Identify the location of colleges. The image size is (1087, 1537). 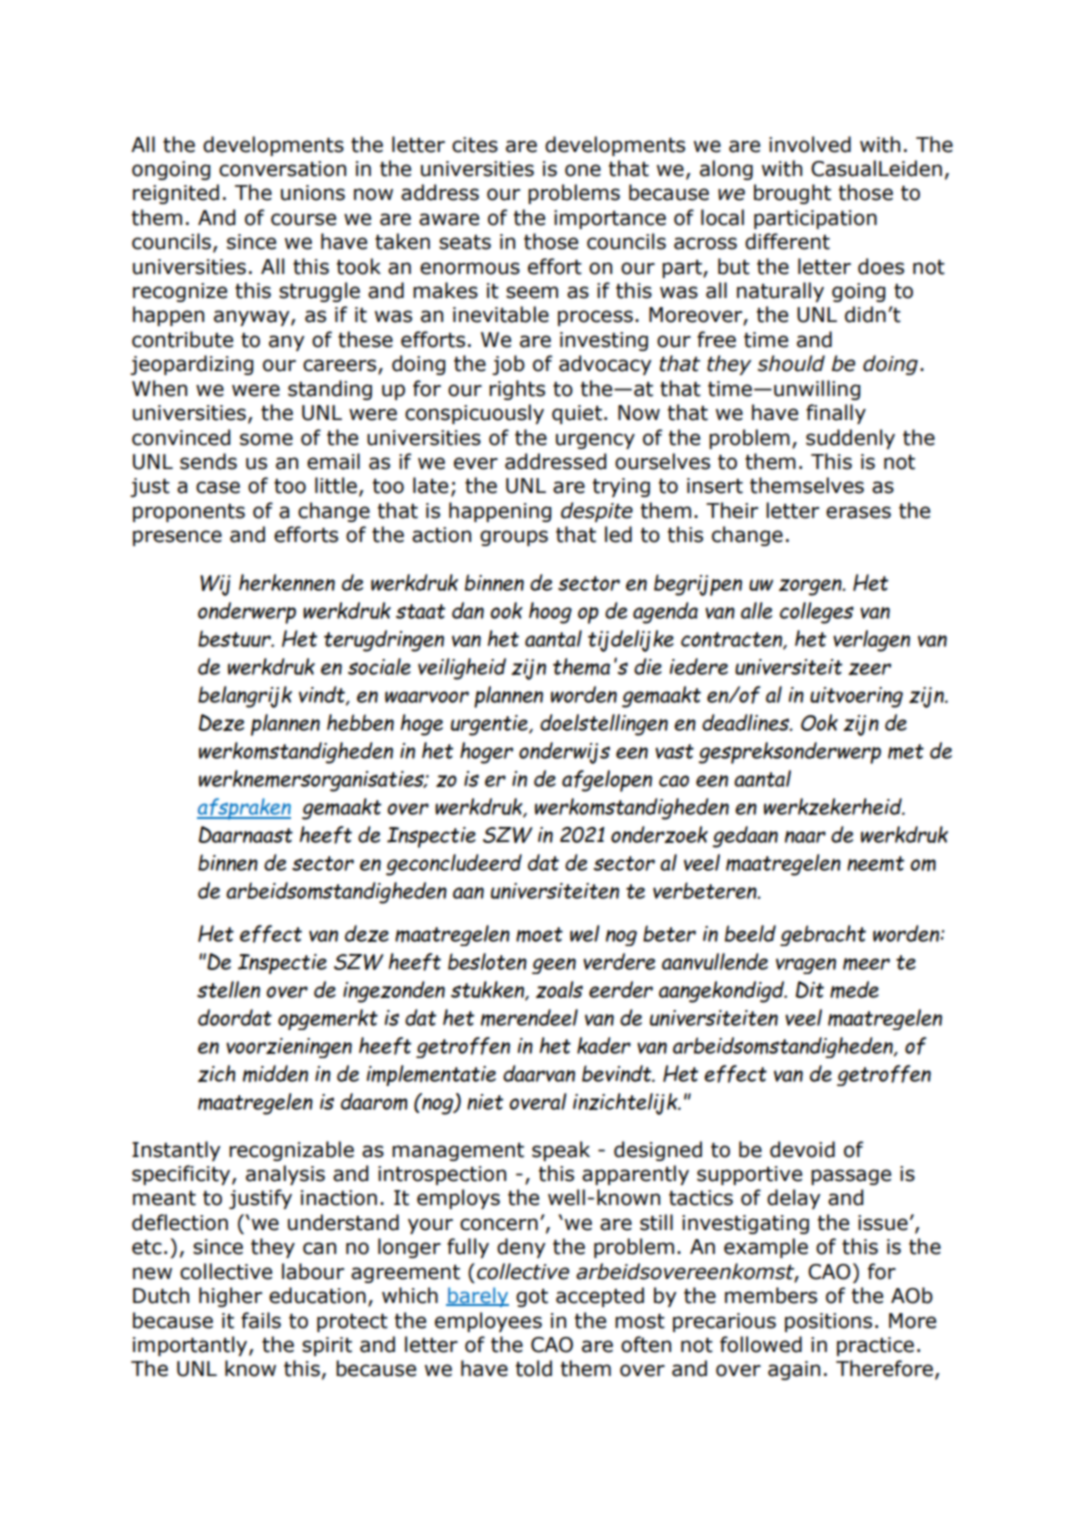
(817, 613).
